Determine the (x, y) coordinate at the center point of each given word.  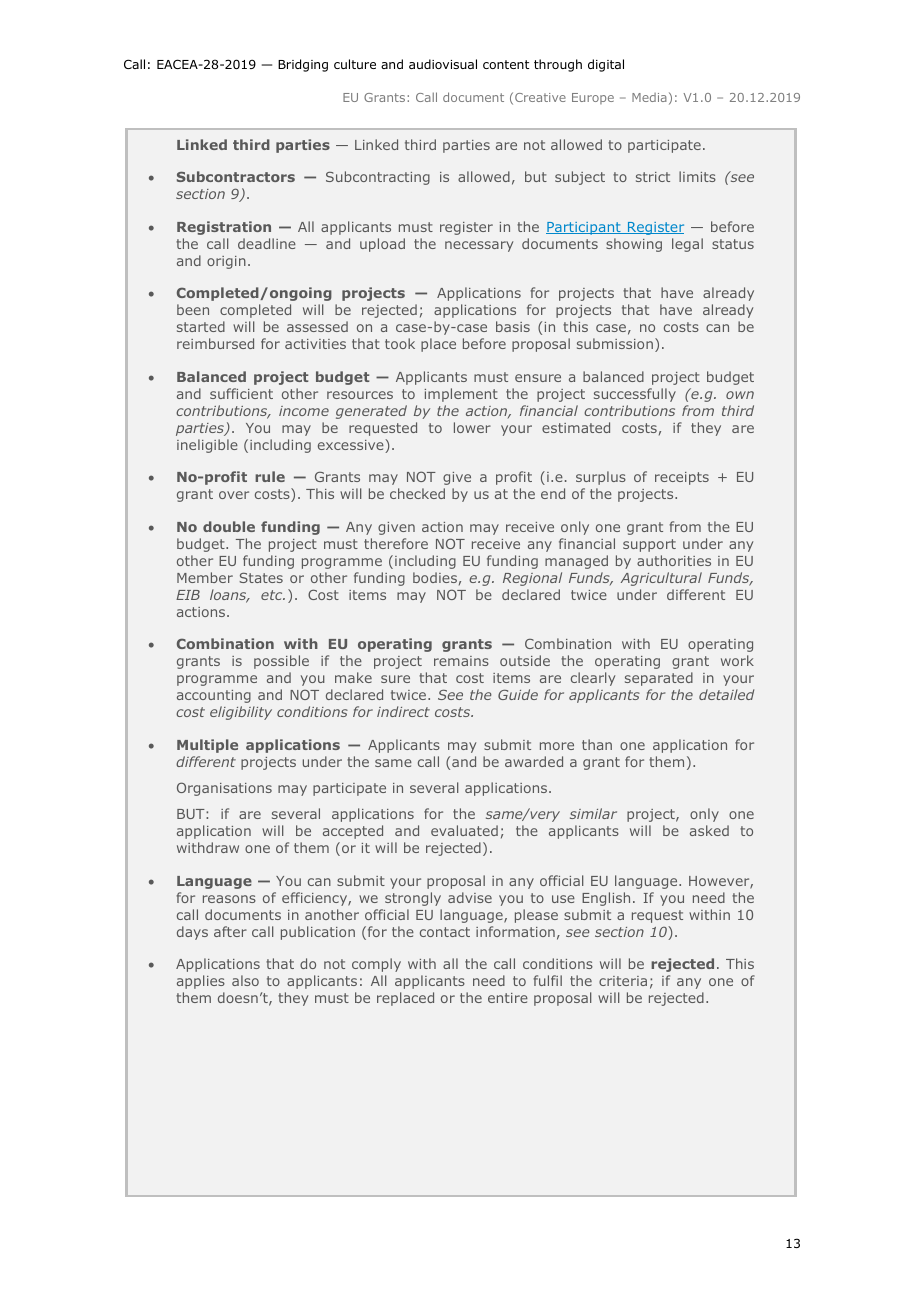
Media (649, 97)
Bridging (303, 65)
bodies (435, 577)
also (245, 980)
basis (513, 326)
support (649, 545)
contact (445, 932)
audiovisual (443, 64)
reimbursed (215, 343)
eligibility (241, 713)
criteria (623, 981)
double (229, 526)
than (597, 744)
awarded (534, 761)
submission (615, 343)
